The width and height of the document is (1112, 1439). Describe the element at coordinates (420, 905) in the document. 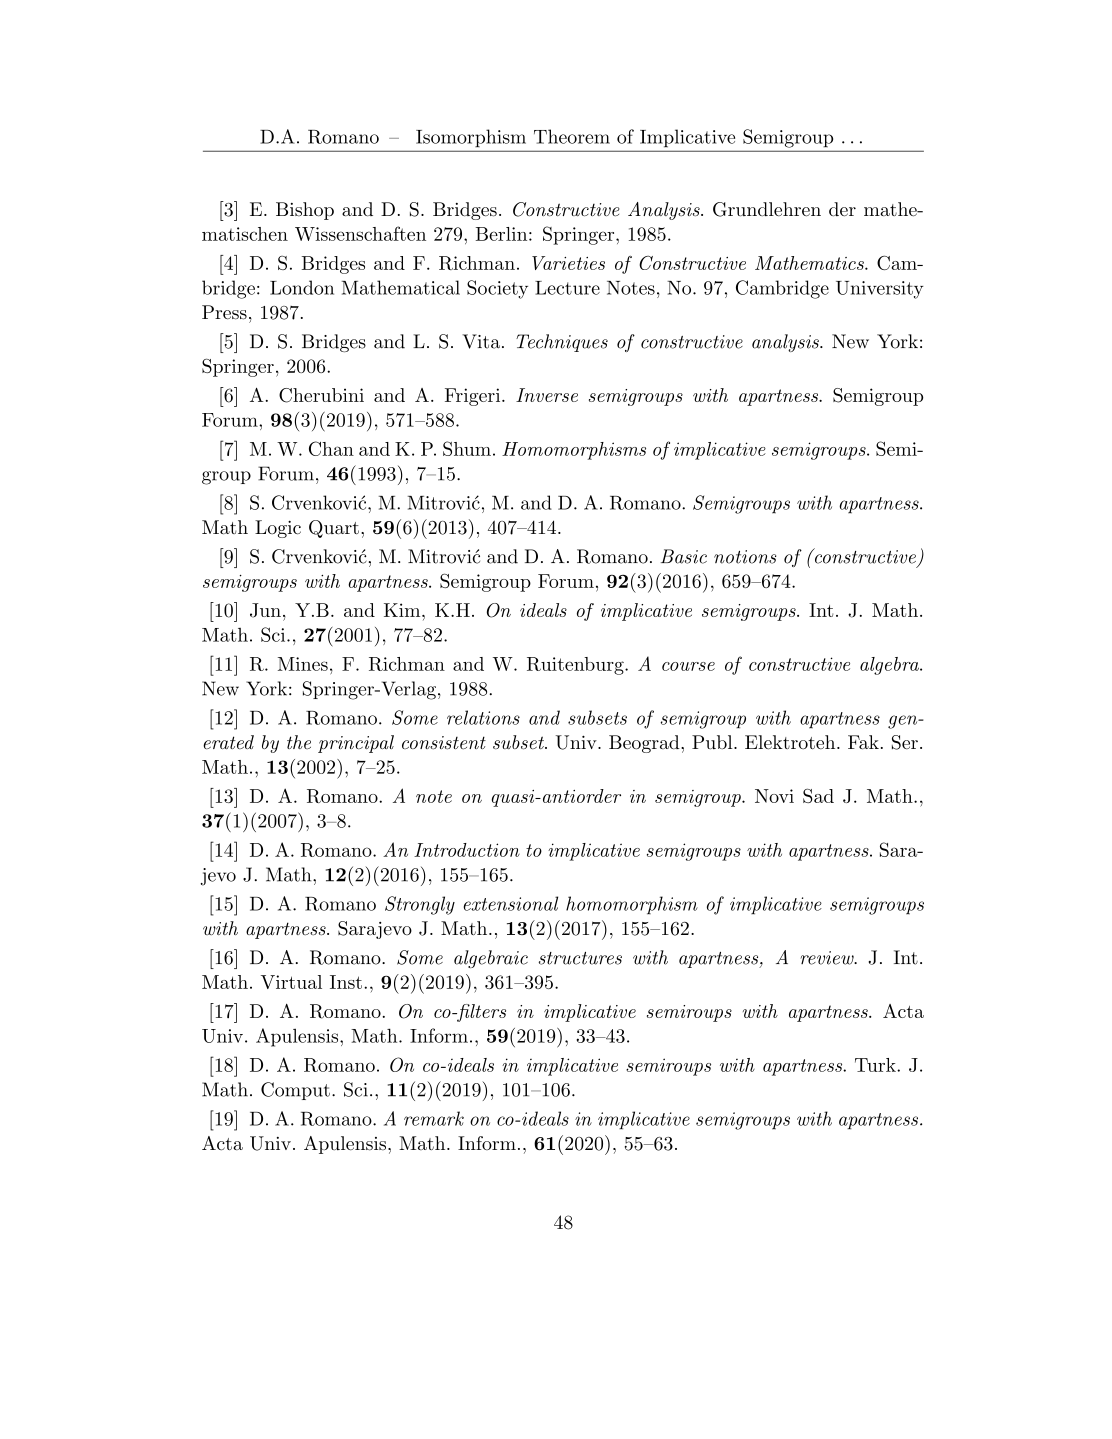

I see `Strongly` at that location.
